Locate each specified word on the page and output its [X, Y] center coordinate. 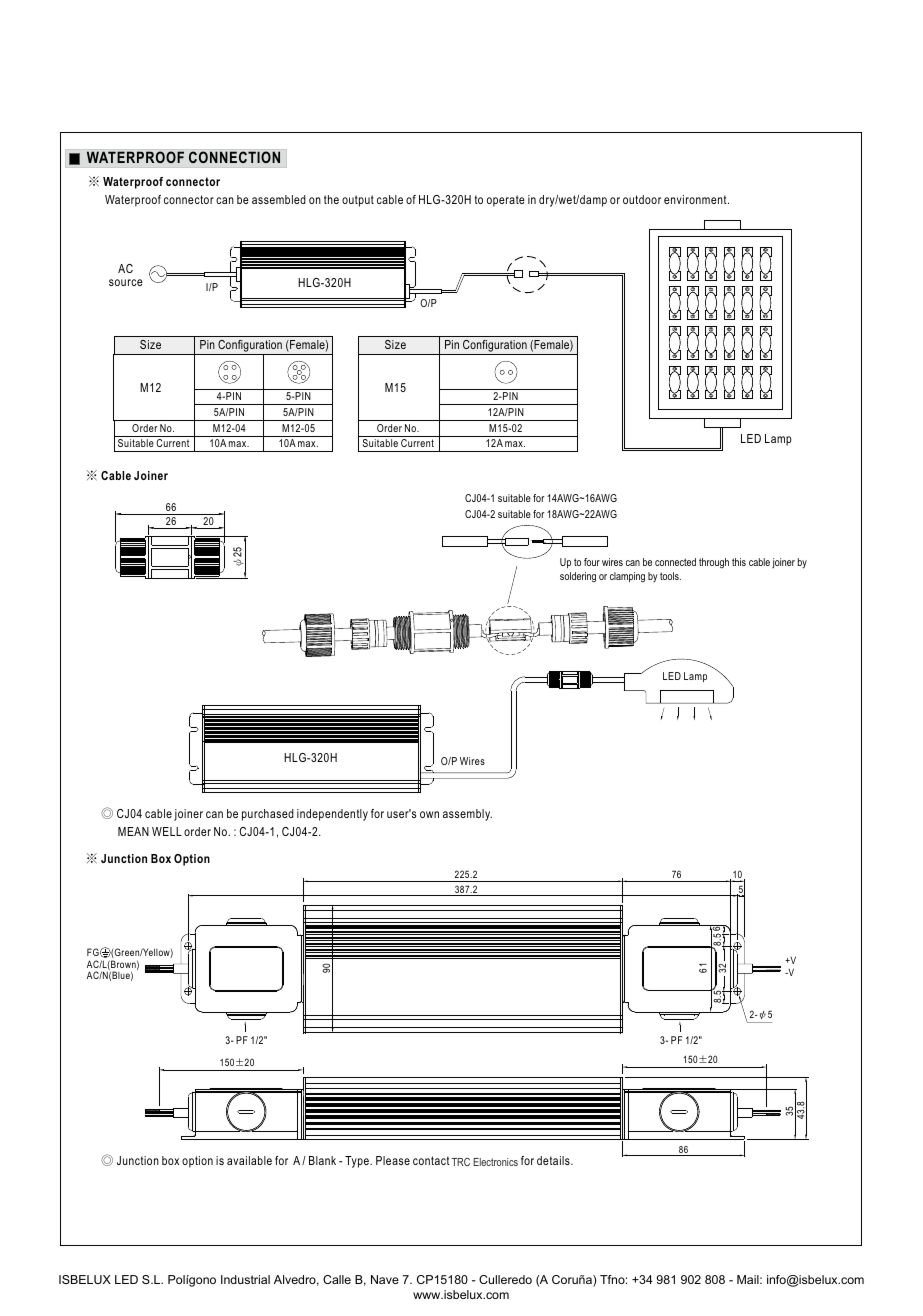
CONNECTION [234, 157]
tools [670, 576]
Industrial [245, 1279]
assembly [467, 815]
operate [506, 201]
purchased [268, 815]
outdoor [642, 199]
